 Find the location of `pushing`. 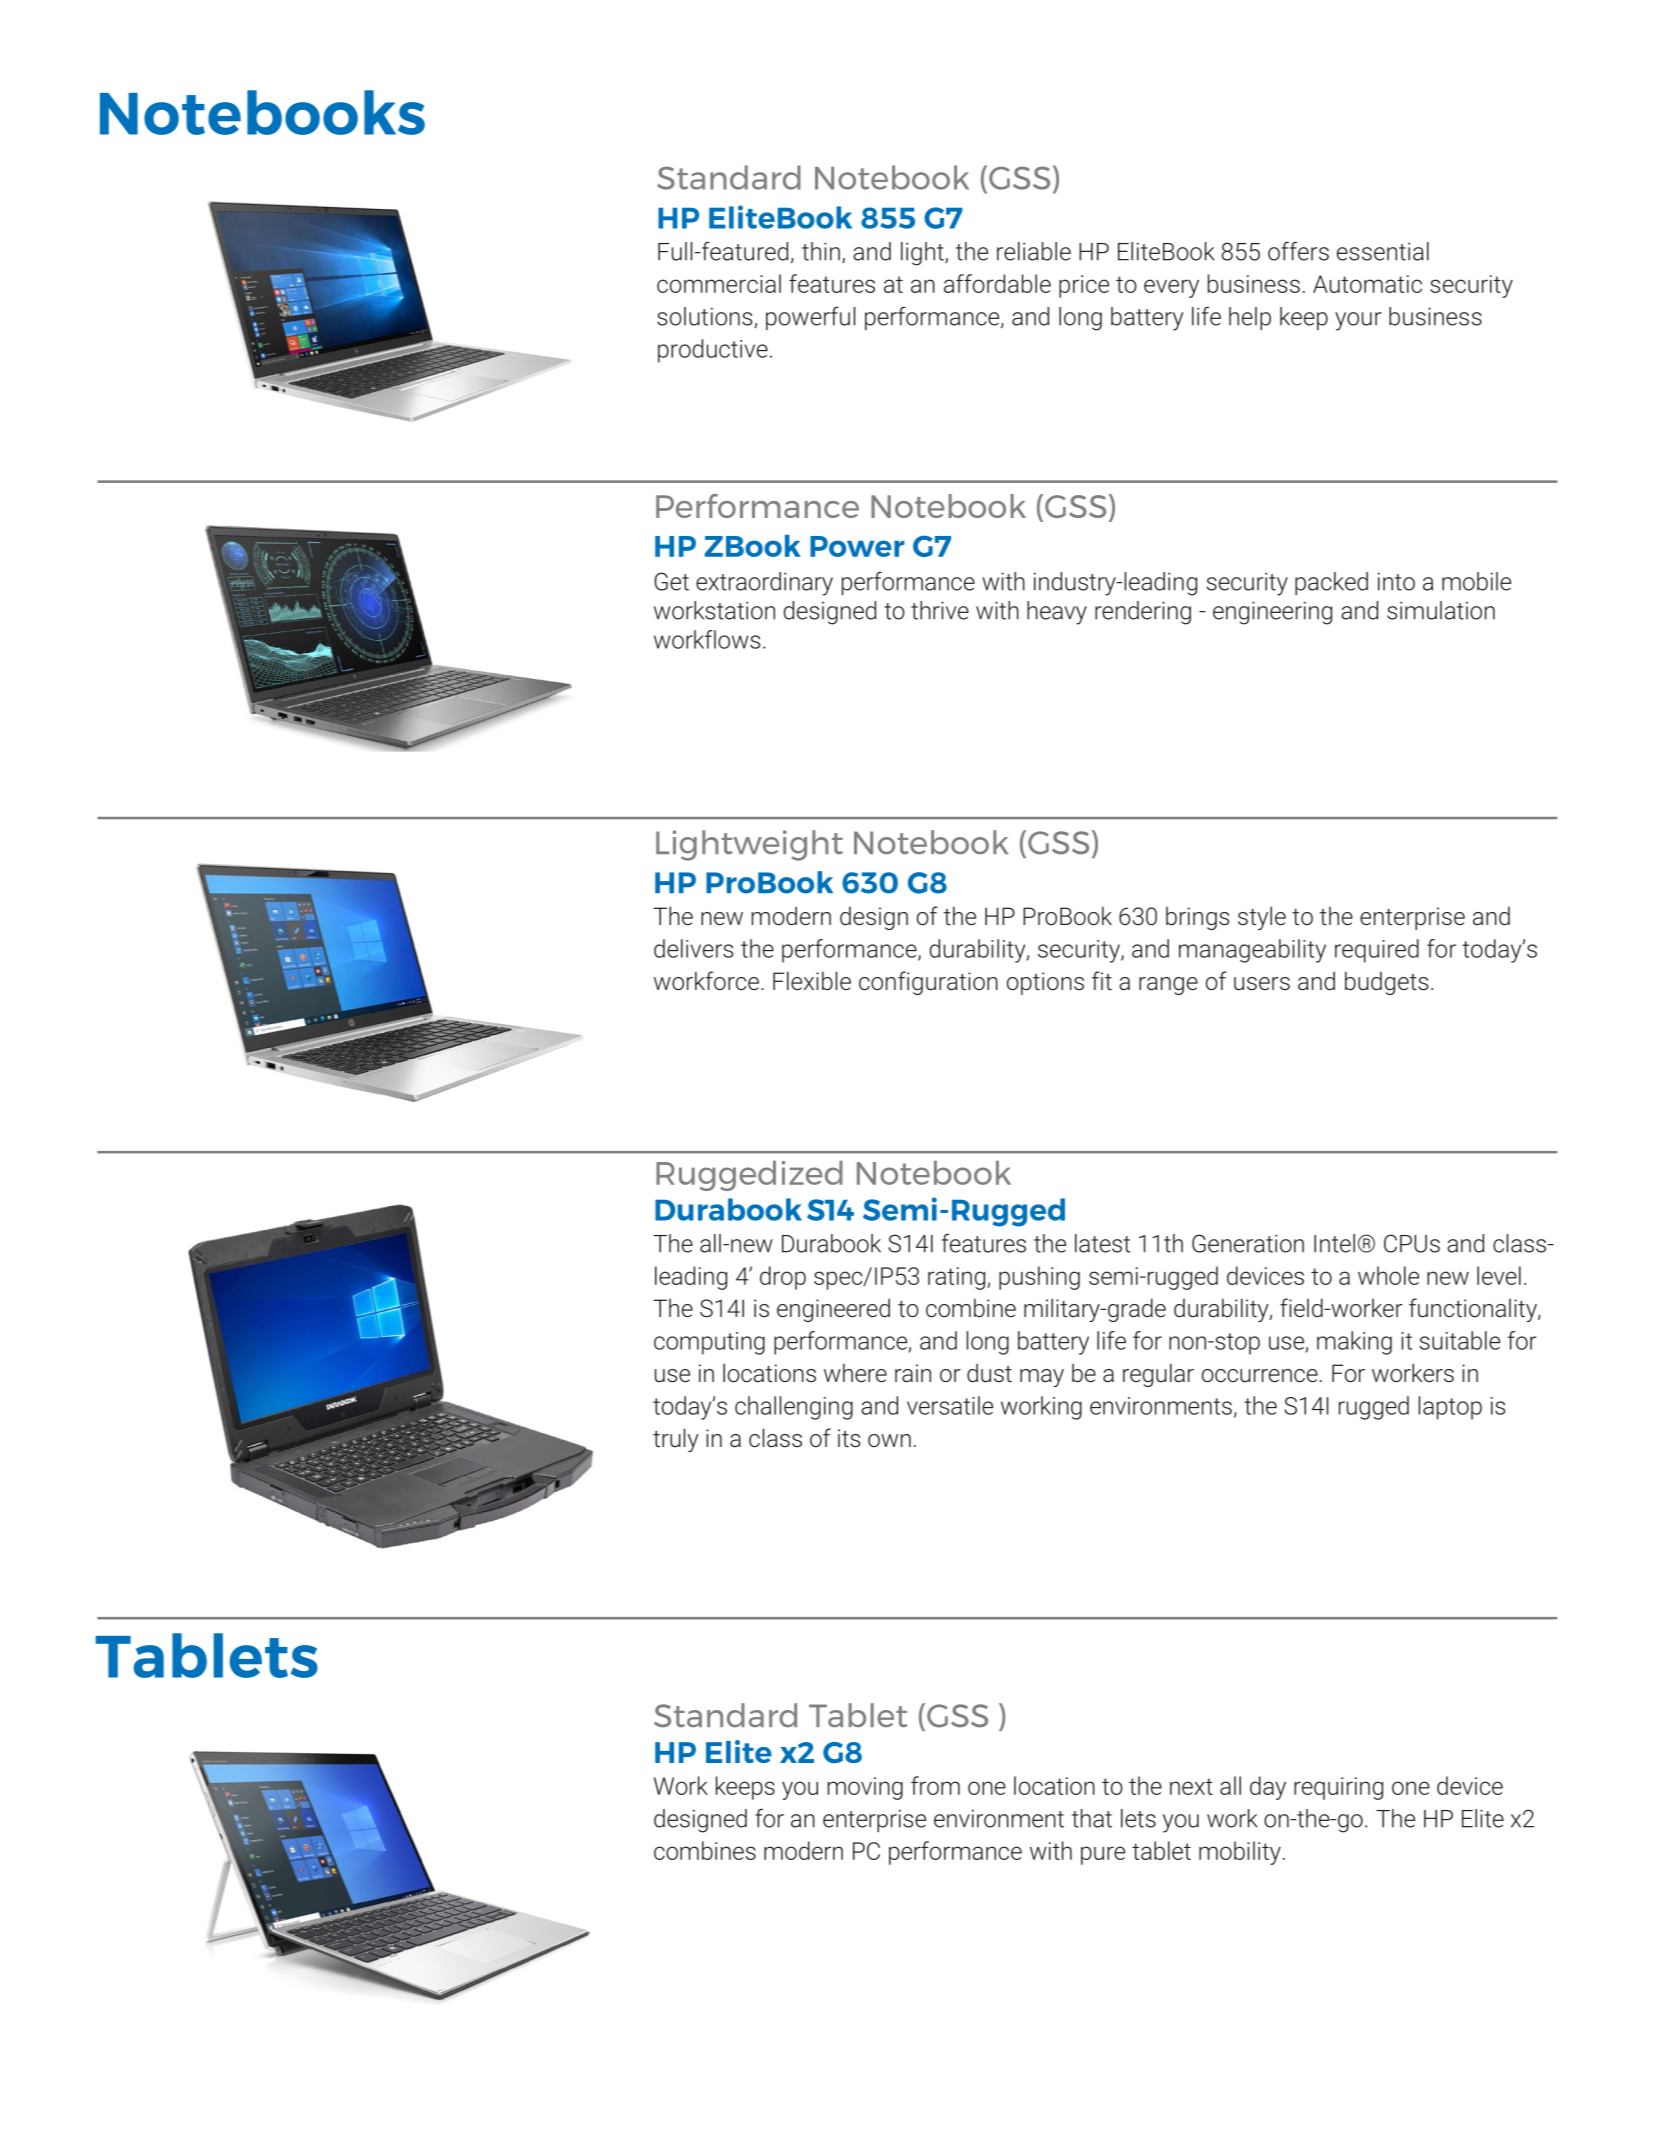

pushing is located at coordinates (1039, 1278).
